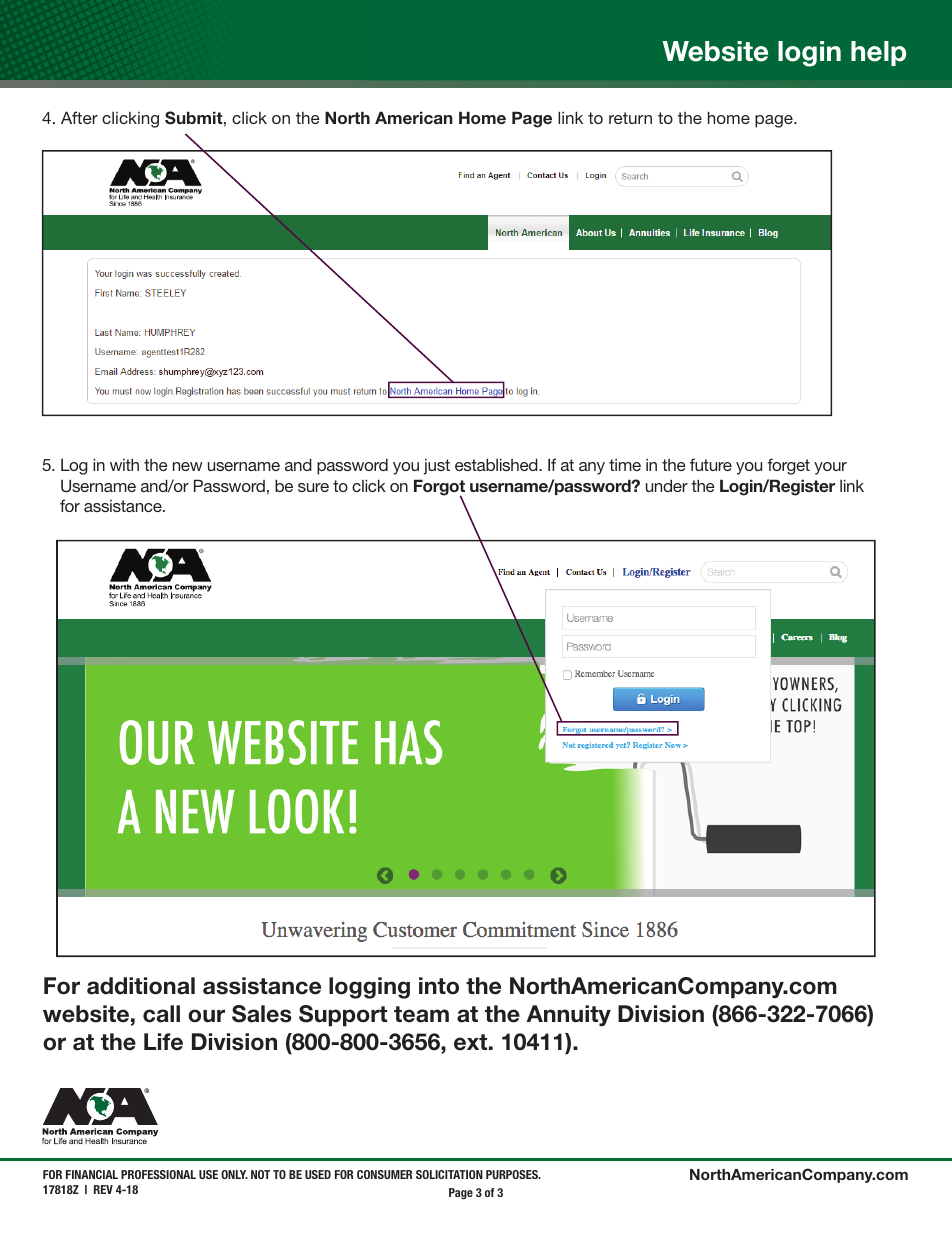  I want to click on forget, so click(788, 466).
